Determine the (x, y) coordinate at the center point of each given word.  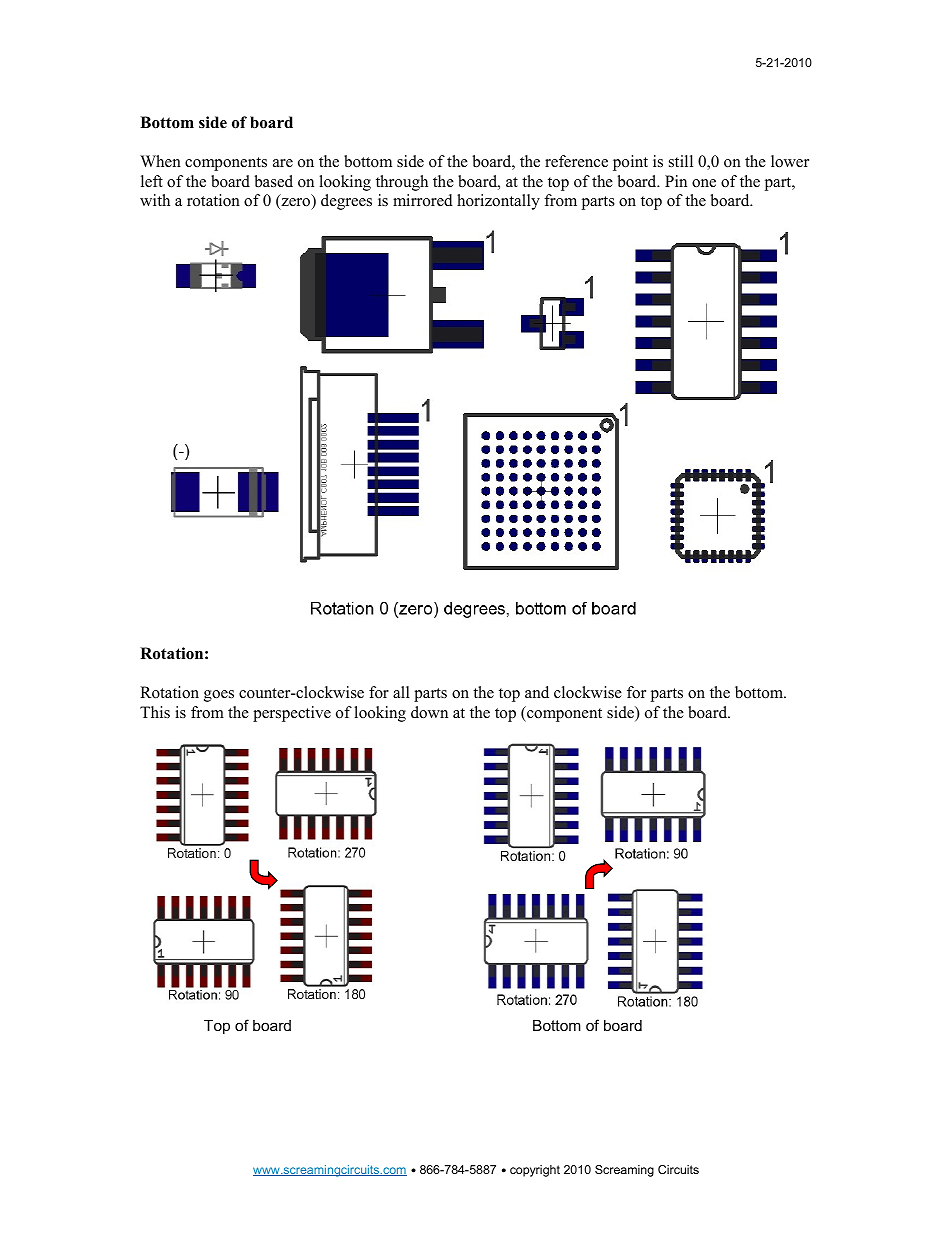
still (681, 161)
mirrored (423, 200)
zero (296, 204)
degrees (346, 202)
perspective (292, 714)
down (429, 712)
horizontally (498, 202)
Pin (676, 181)
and (537, 692)
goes (219, 696)
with (155, 200)
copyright (535, 1171)
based (273, 181)
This (155, 712)
